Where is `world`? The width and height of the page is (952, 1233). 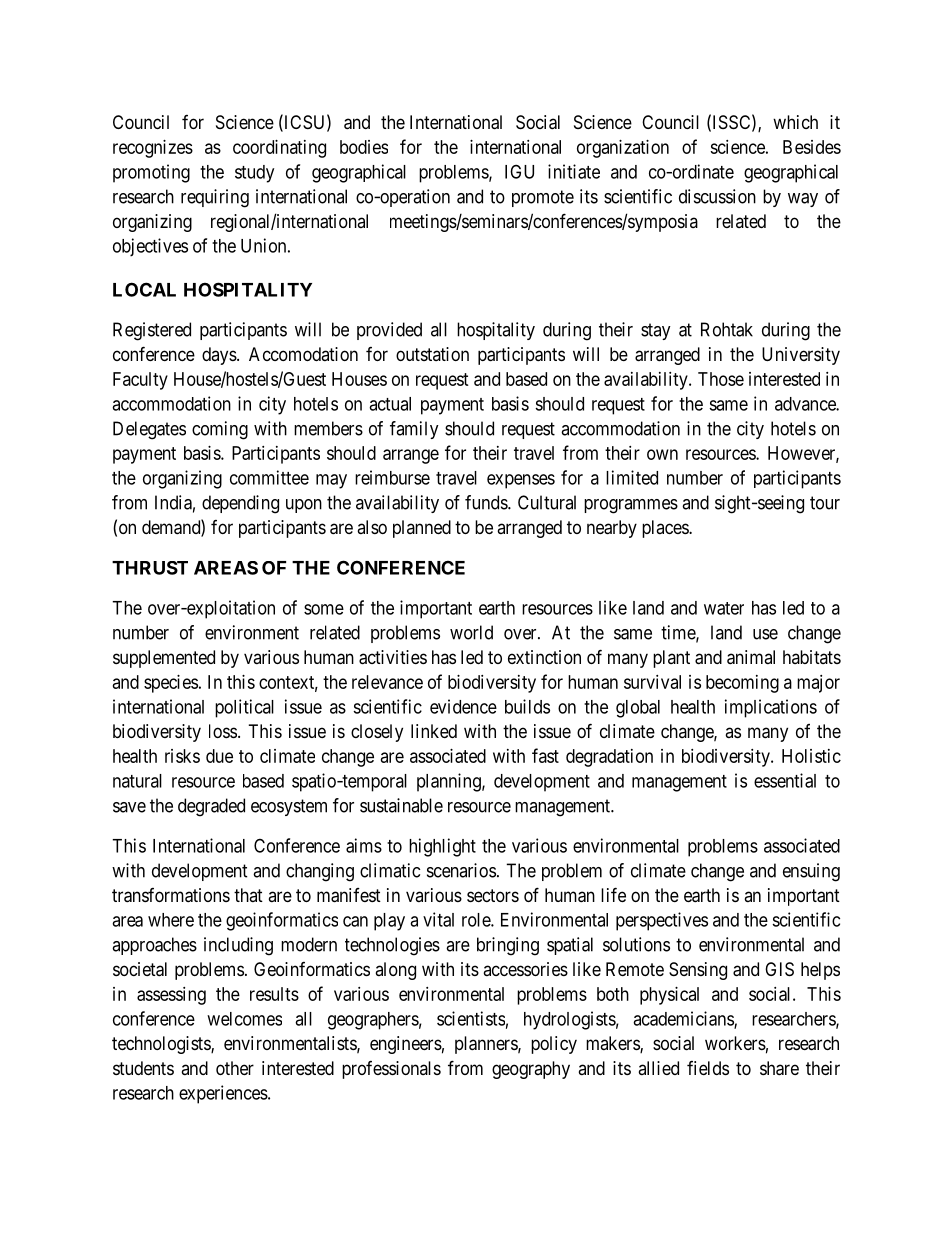 world is located at coordinates (471, 632).
